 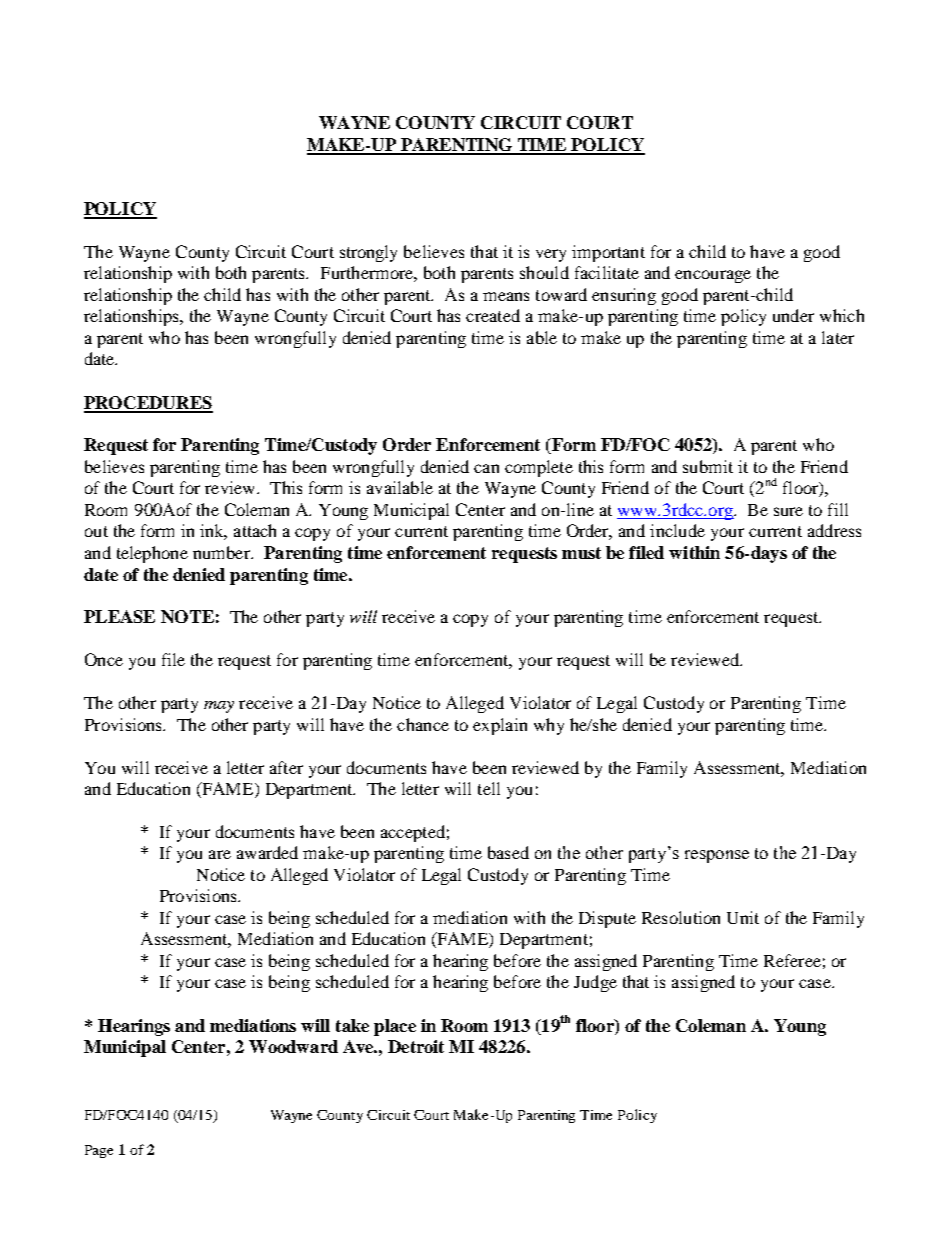 I want to click on based, so click(x=508, y=852).
